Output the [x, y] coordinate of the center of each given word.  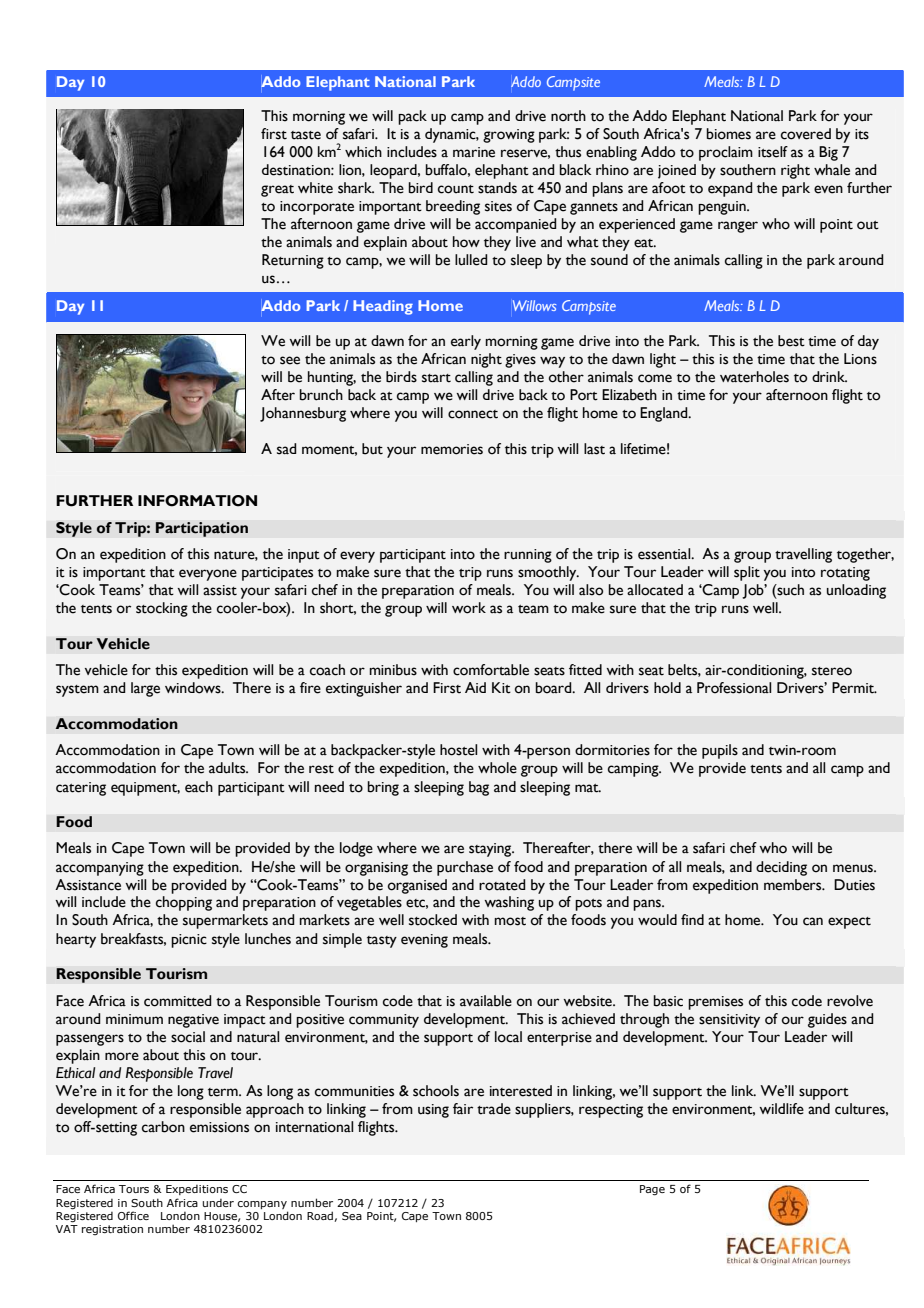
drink [829, 376]
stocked [433, 920]
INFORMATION [197, 501]
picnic [189, 941]
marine [474, 152]
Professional [734, 688]
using [433, 1111]
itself [773, 152]
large [145, 689]
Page [652, 1190]
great [277, 191]
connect [473, 414]
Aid [475, 687]
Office [133, 1215]
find [692, 919]
